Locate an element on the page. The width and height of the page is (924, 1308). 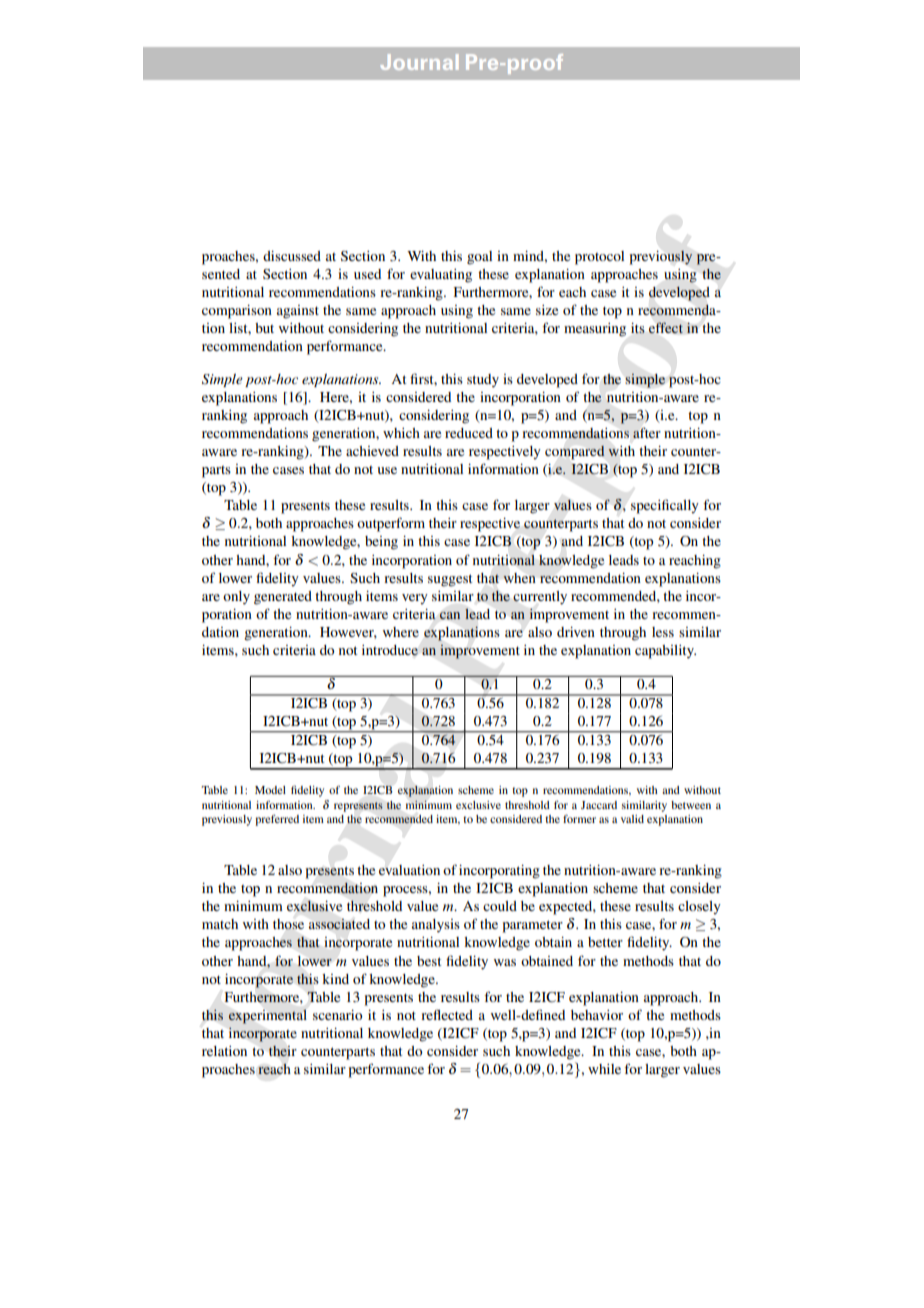
could is located at coordinates (500, 906).
